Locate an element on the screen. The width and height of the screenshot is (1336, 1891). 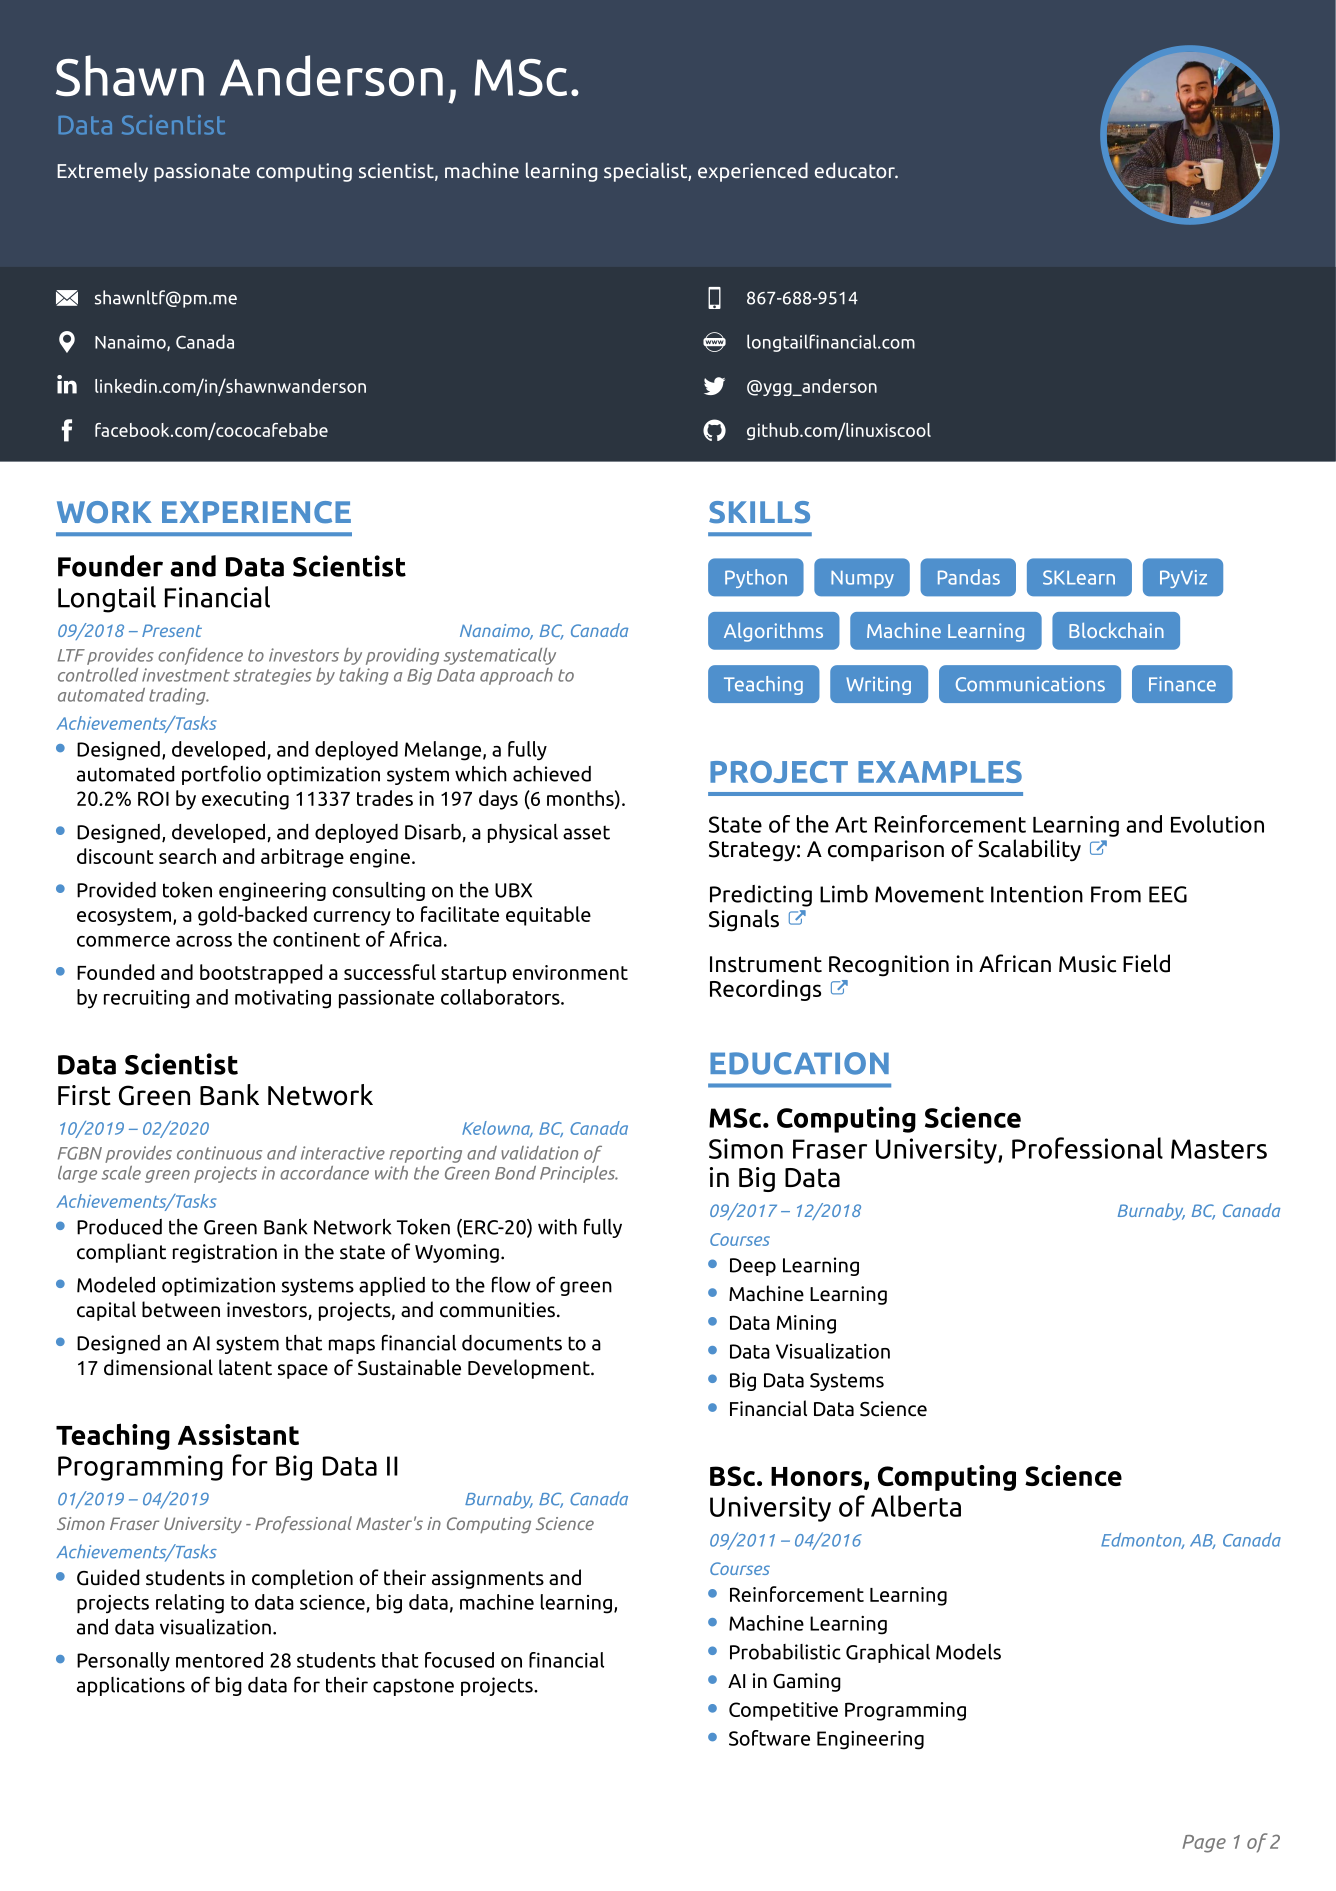
Pandas is located at coordinates (969, 577).
